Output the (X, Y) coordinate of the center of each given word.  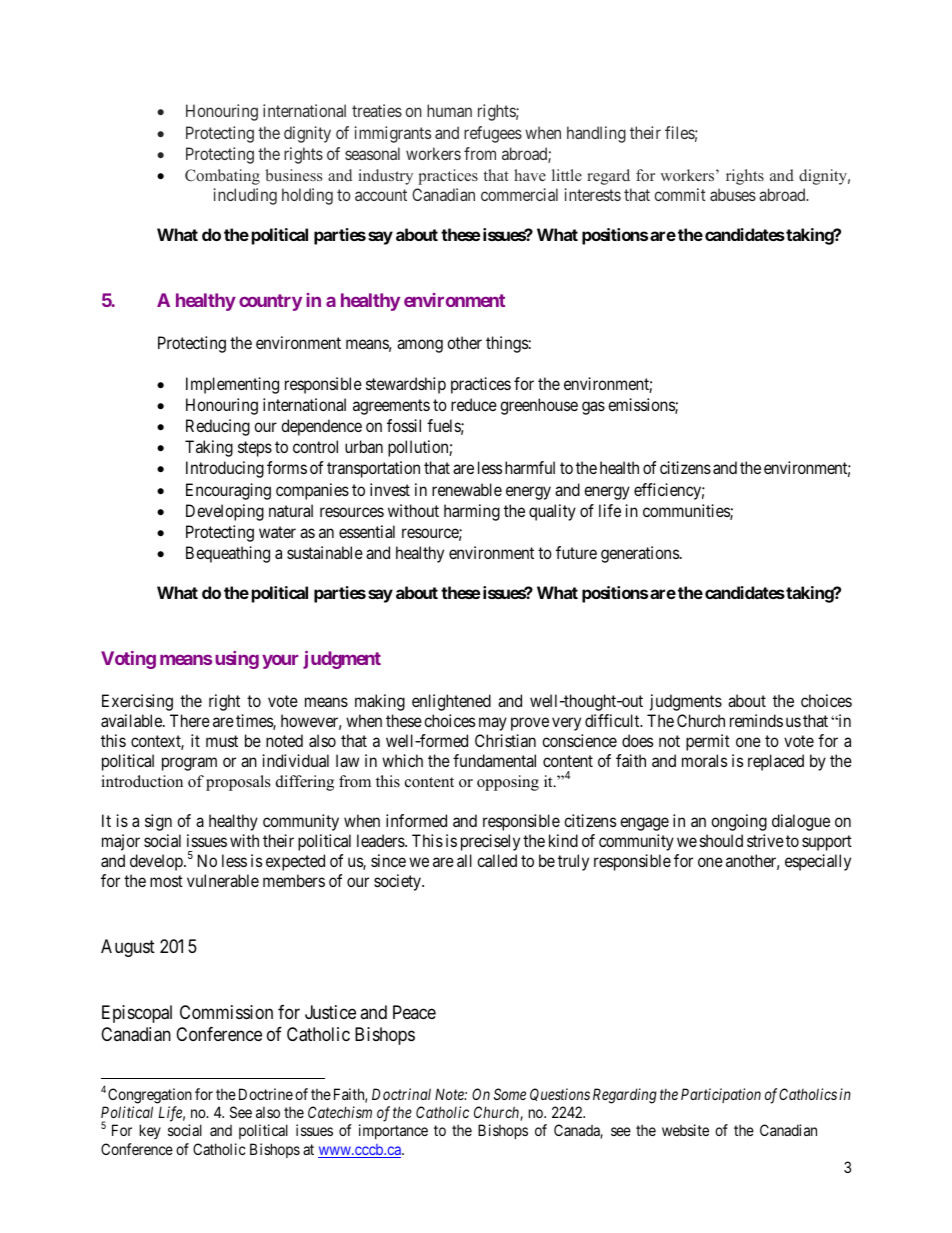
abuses (733, 194)
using (237, 660)
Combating (222, 177)
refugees (493, 134)
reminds (756, 720)
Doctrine (266, 1094)
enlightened (451, 702)
